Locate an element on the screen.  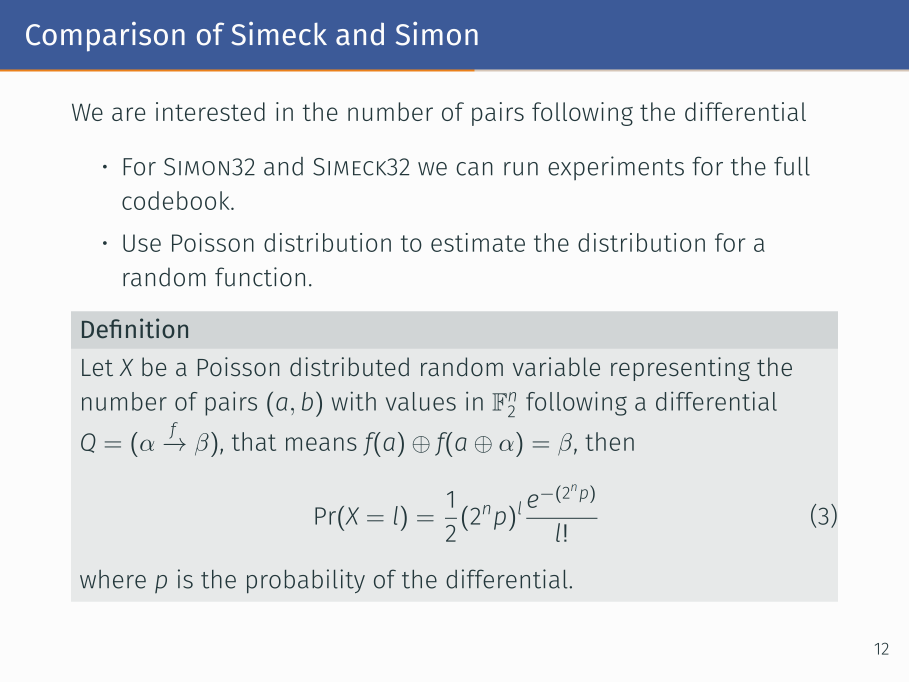
full is located at coordinates (792, 166).
